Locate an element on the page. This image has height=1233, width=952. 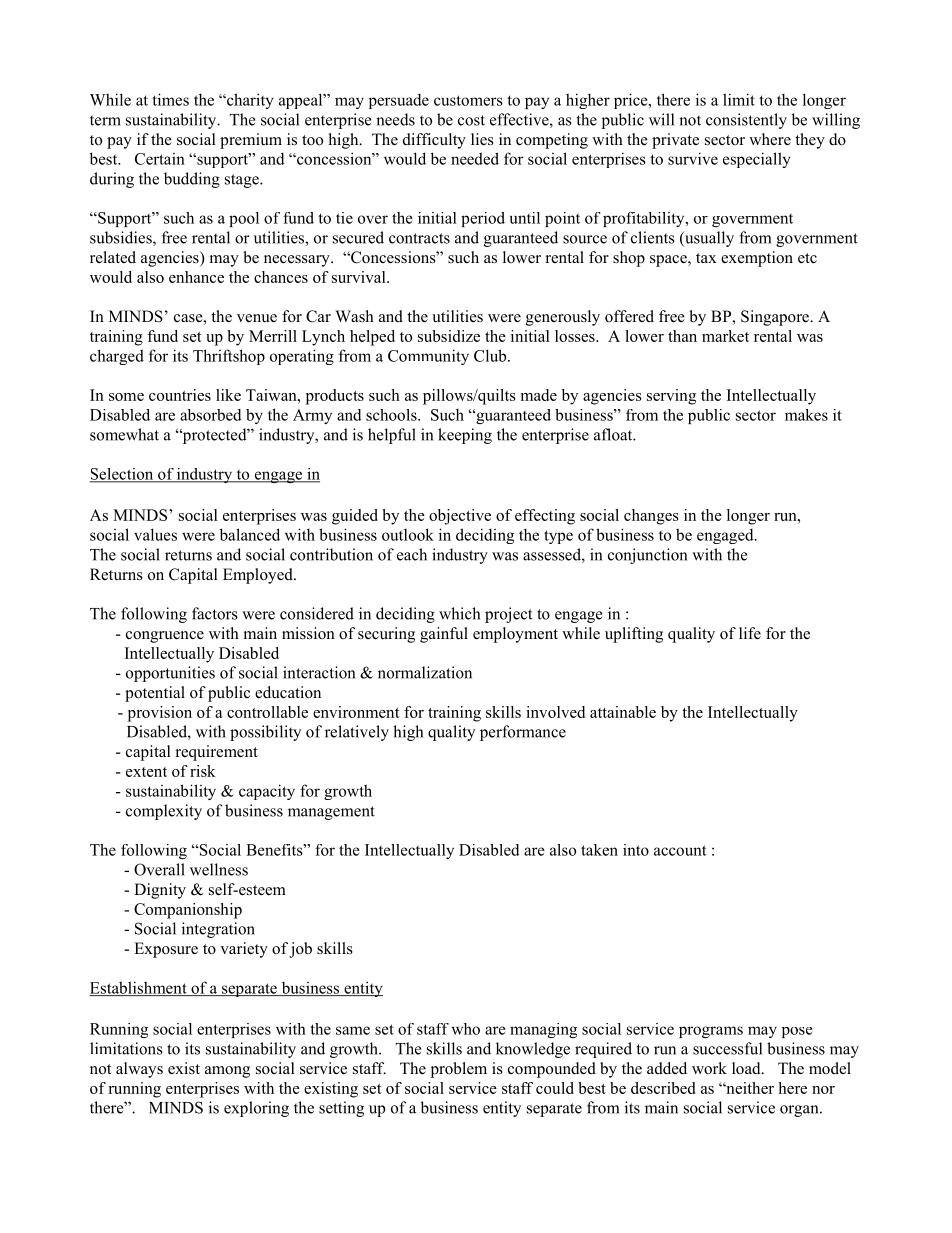
problem is located at coordinates (459, 1070).
